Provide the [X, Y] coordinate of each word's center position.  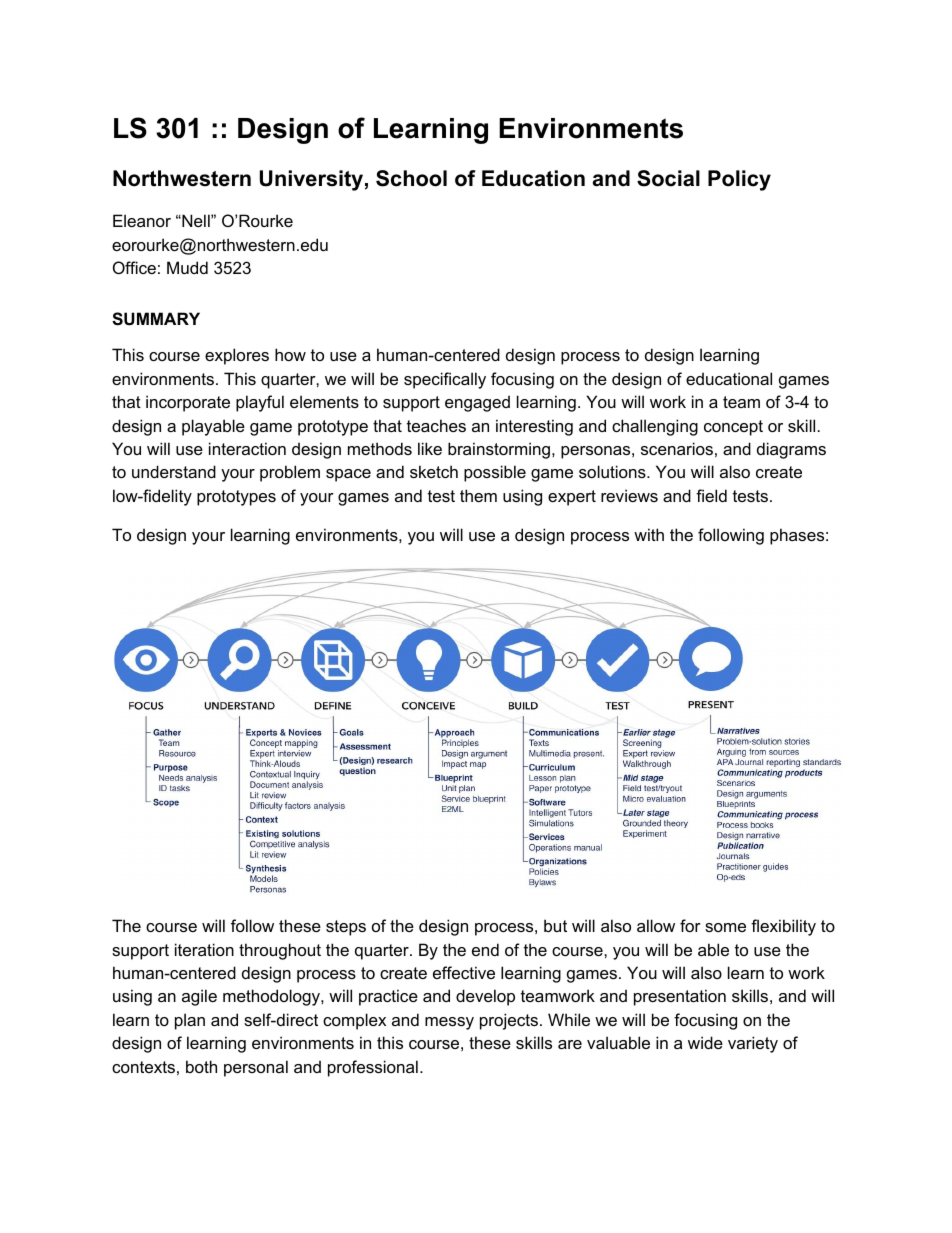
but [555, 925]
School [411, 178]
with [649, 534]
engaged [477, 403]
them [478, 495]
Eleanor [142, 220]
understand [174, 471]
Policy [739, 180]
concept [733, 428]
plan [190, 1021]
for [690, 925]
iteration [204, 949]
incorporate [188, 403]
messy [449, 1023]
